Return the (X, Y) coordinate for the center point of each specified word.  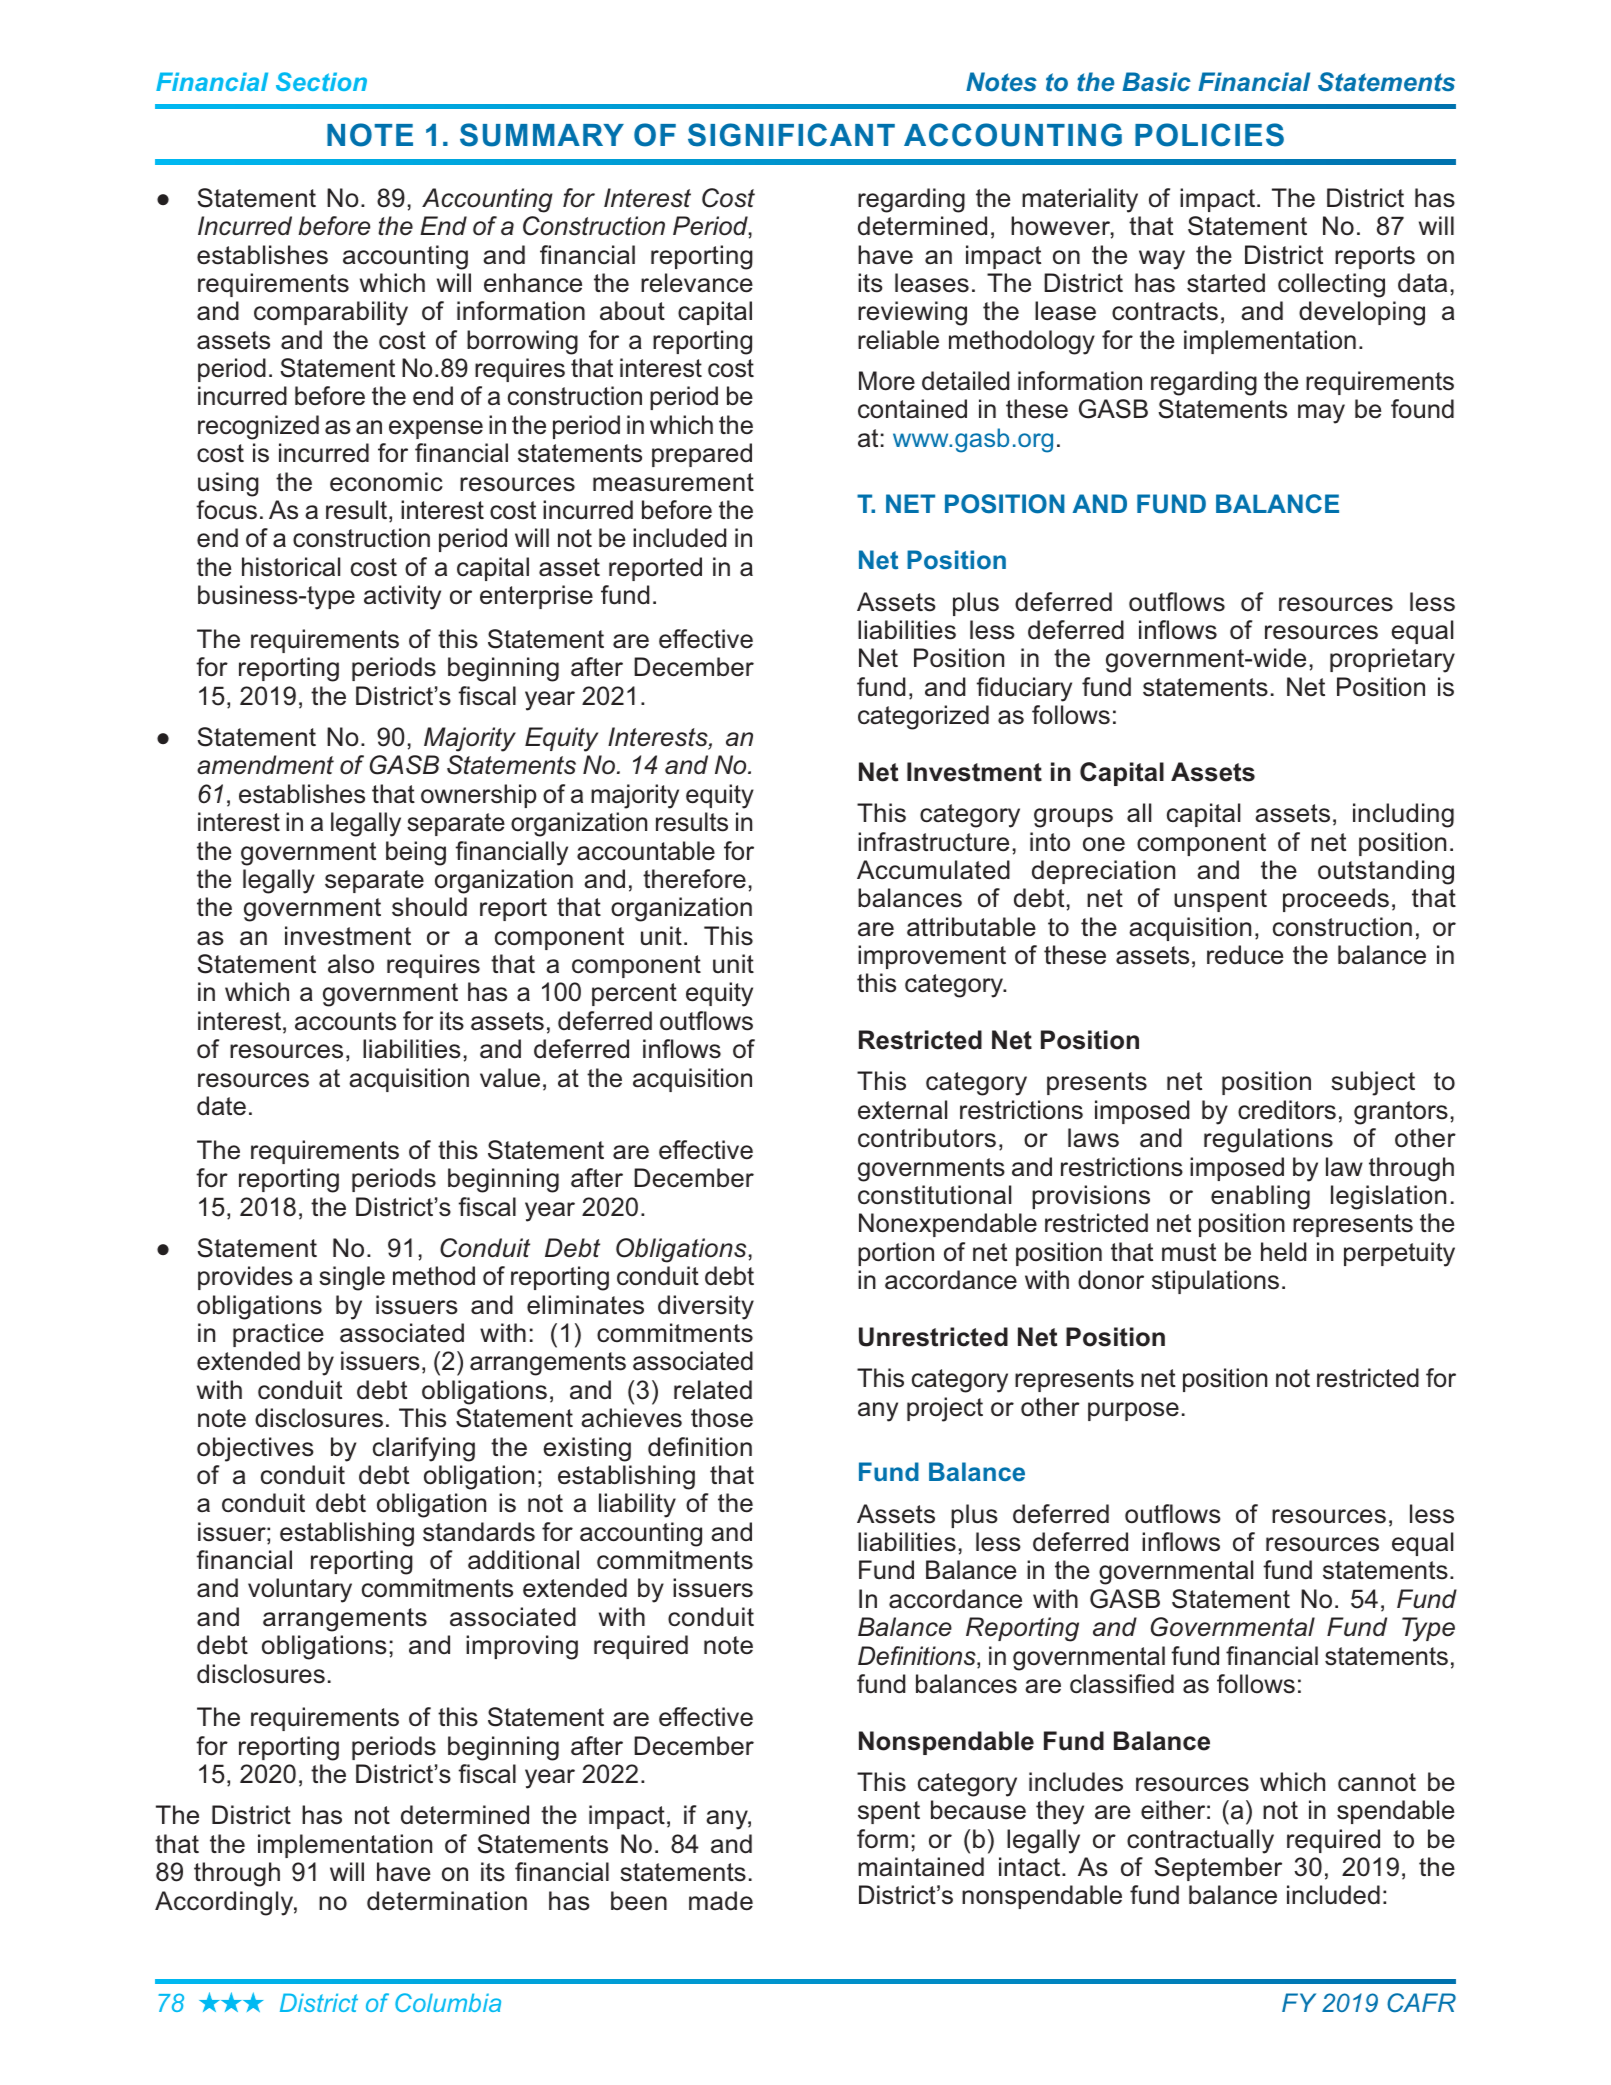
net (1328, 842)
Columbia (448, 2002)
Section (321, 81)
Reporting (1022, 1629)
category (955, 986)
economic (386, 482)
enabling (1260, 1197)
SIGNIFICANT (791, 135)
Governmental (1233, 1627)
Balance (905, 1627)
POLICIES (1209, 135)
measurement (673, 482)
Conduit (485, 1248)
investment (348, 936)
